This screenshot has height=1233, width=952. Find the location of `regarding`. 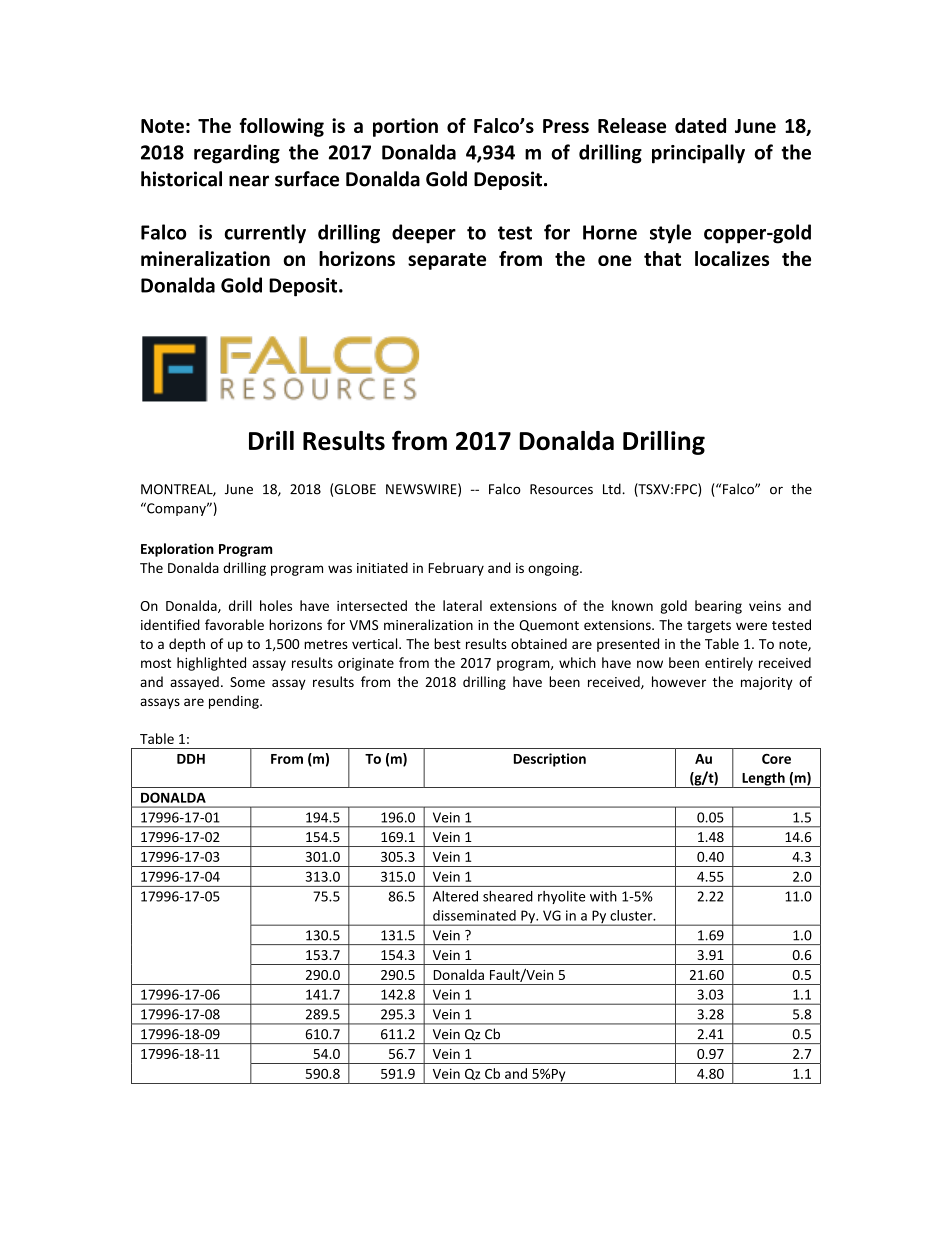

regarding is located at coordinates (237, 154).
